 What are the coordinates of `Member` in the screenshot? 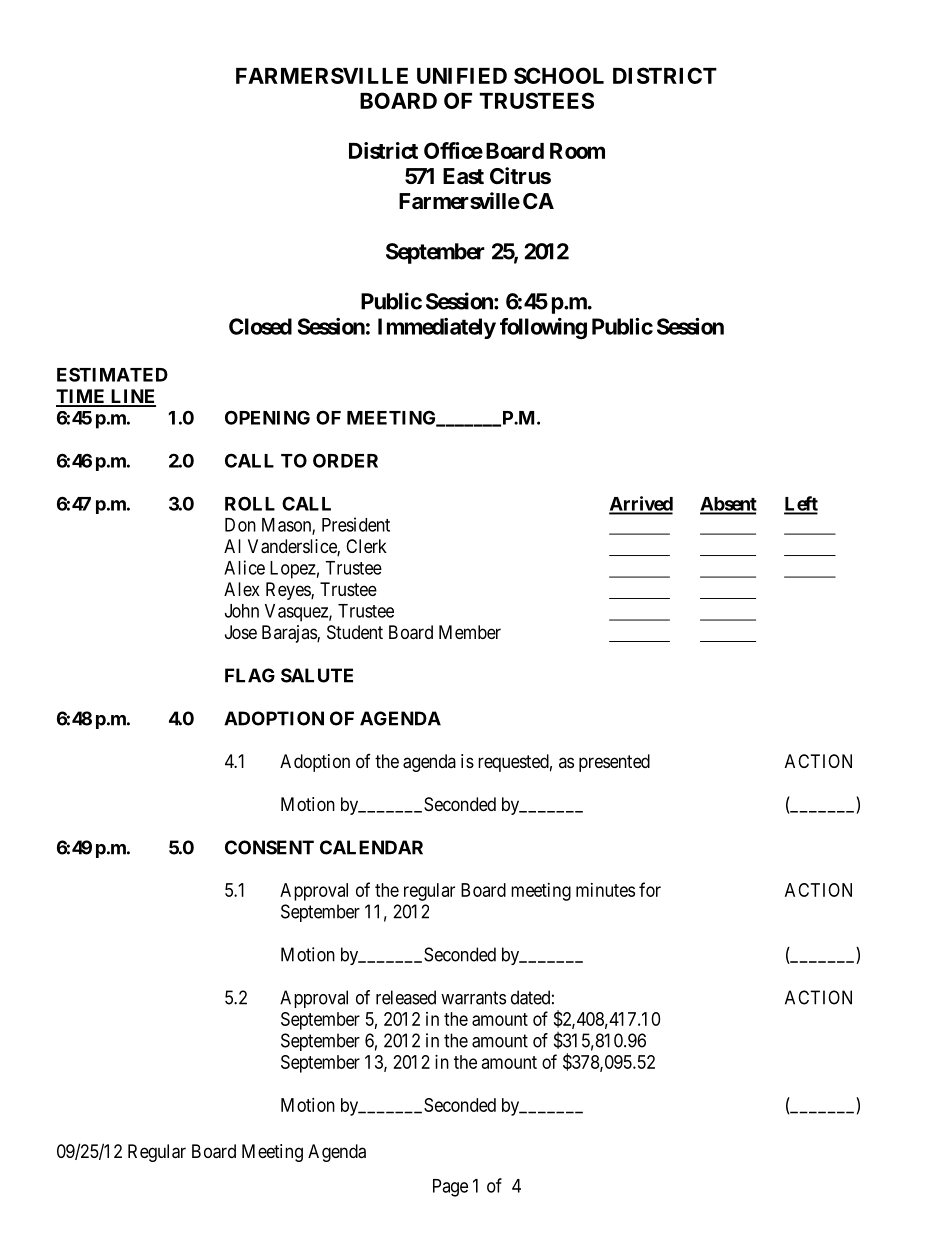 It's located at (470, 632).
